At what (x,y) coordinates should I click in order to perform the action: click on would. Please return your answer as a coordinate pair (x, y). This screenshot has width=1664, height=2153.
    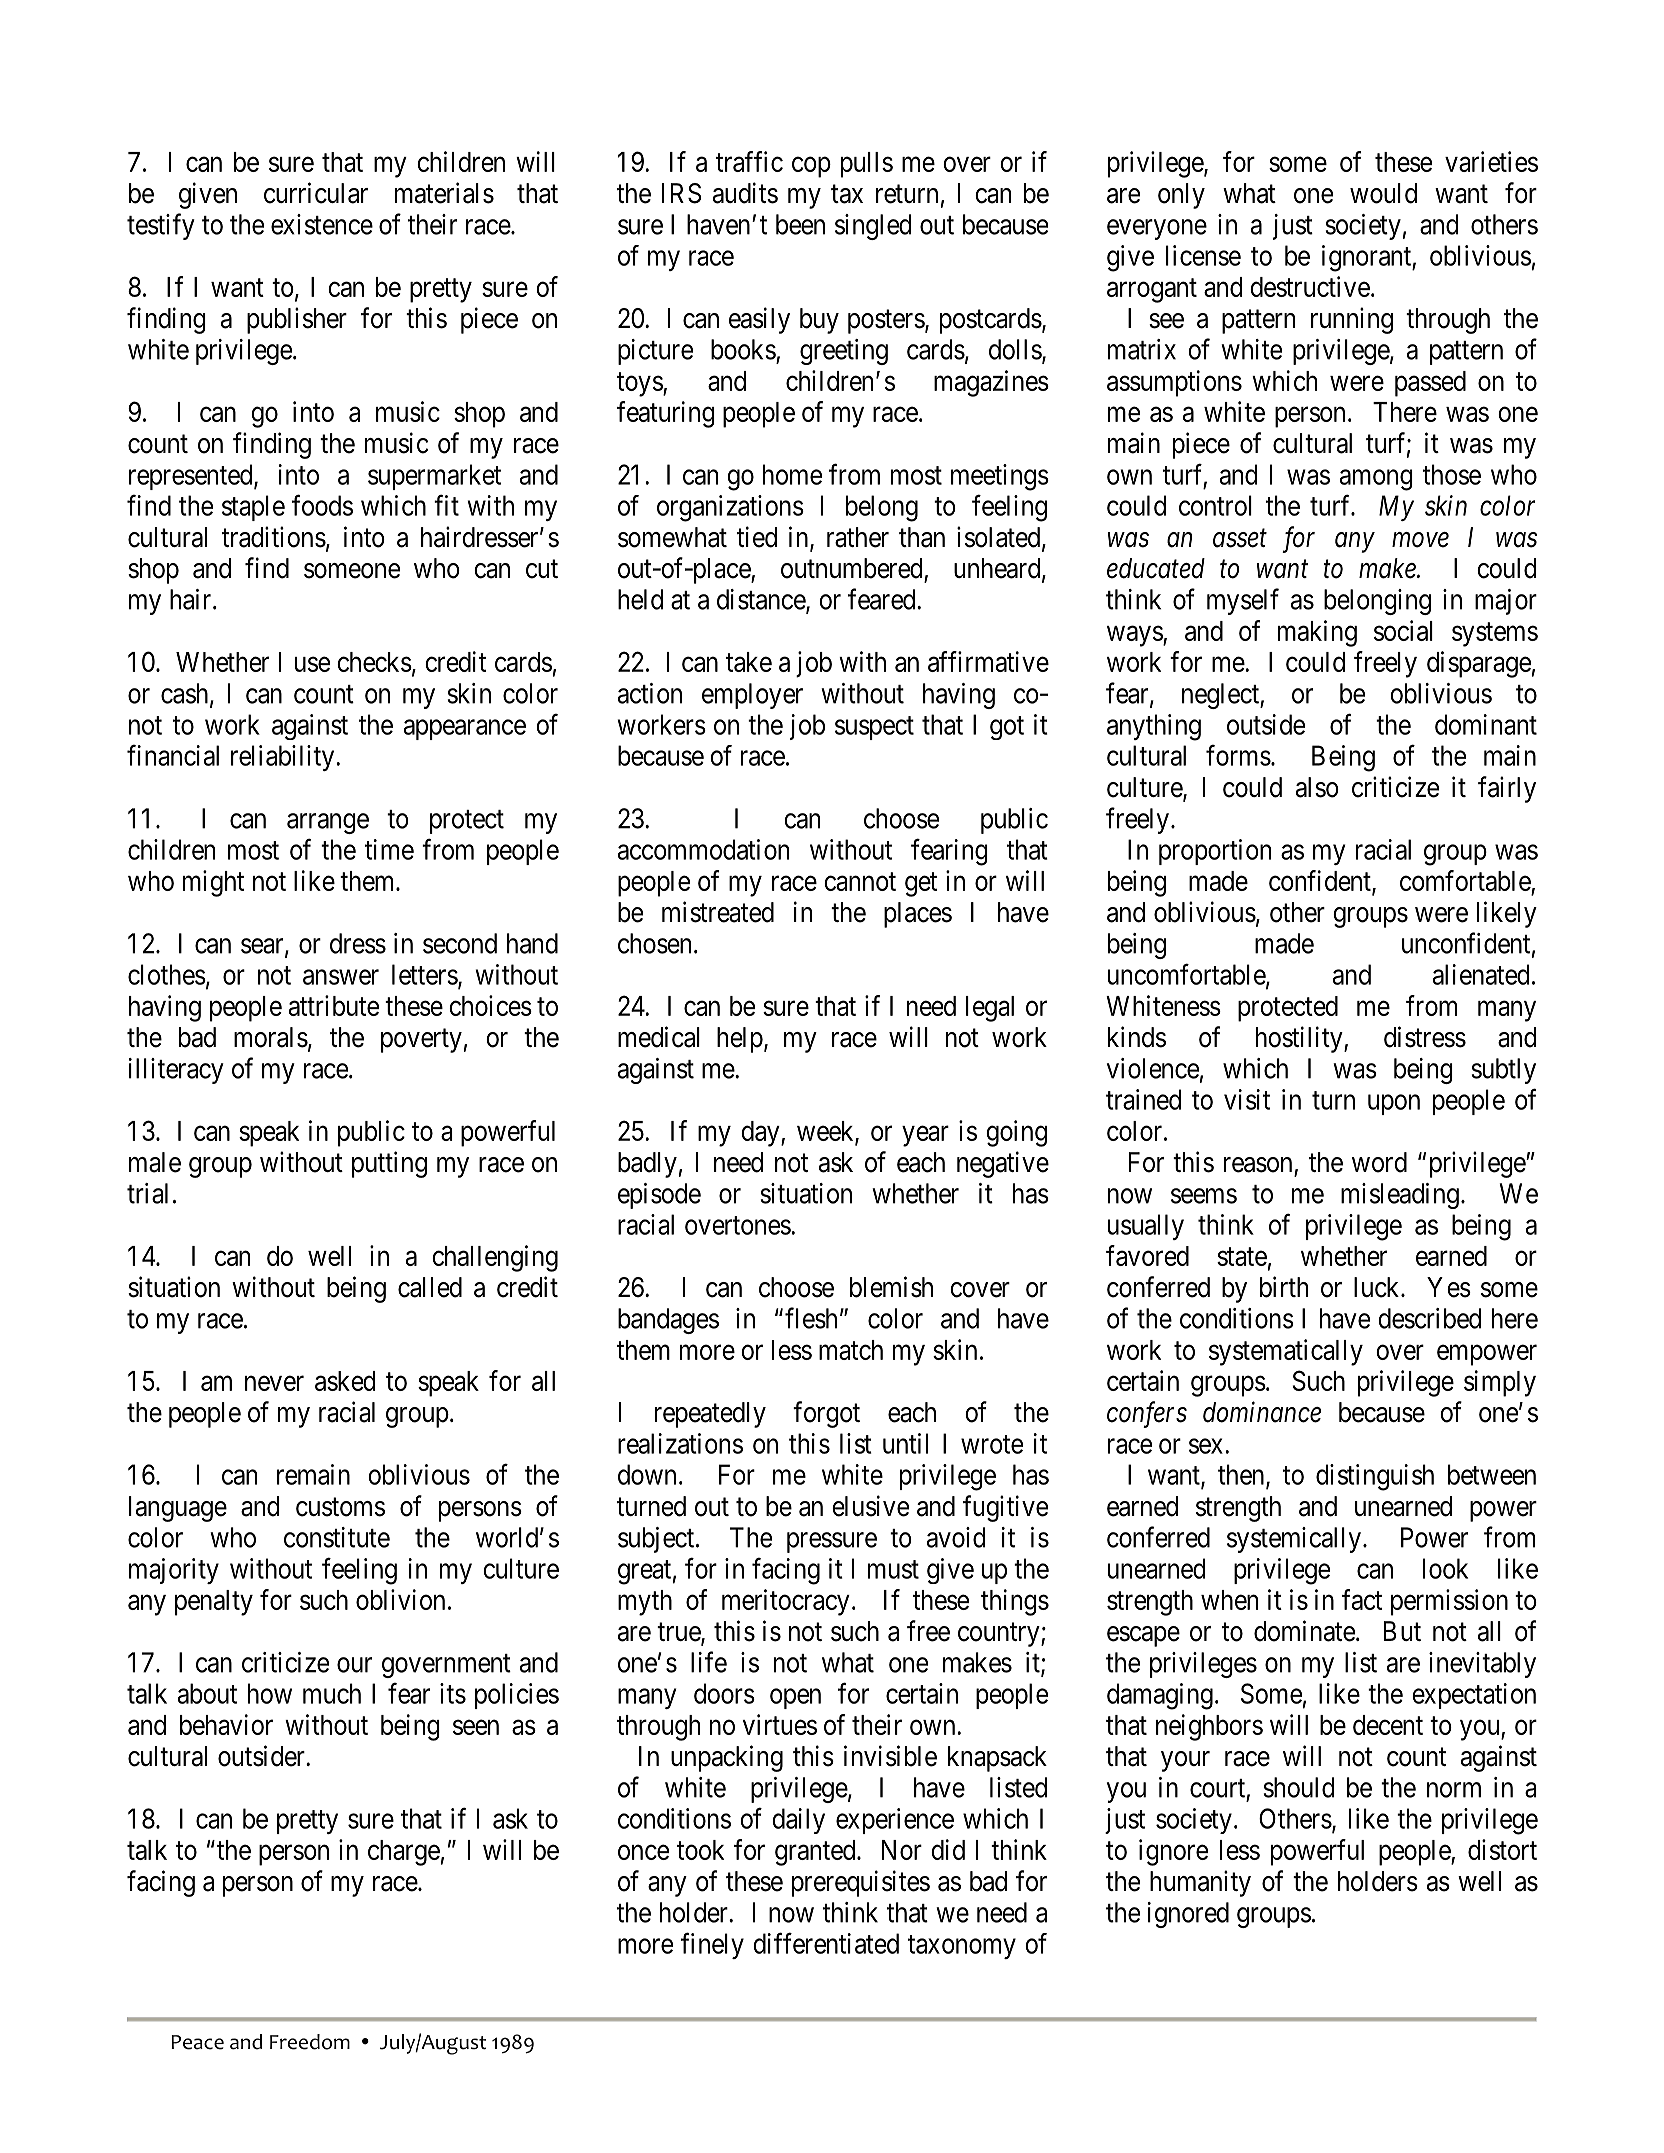
    Looking at the image, I should click on (1383, 193).
